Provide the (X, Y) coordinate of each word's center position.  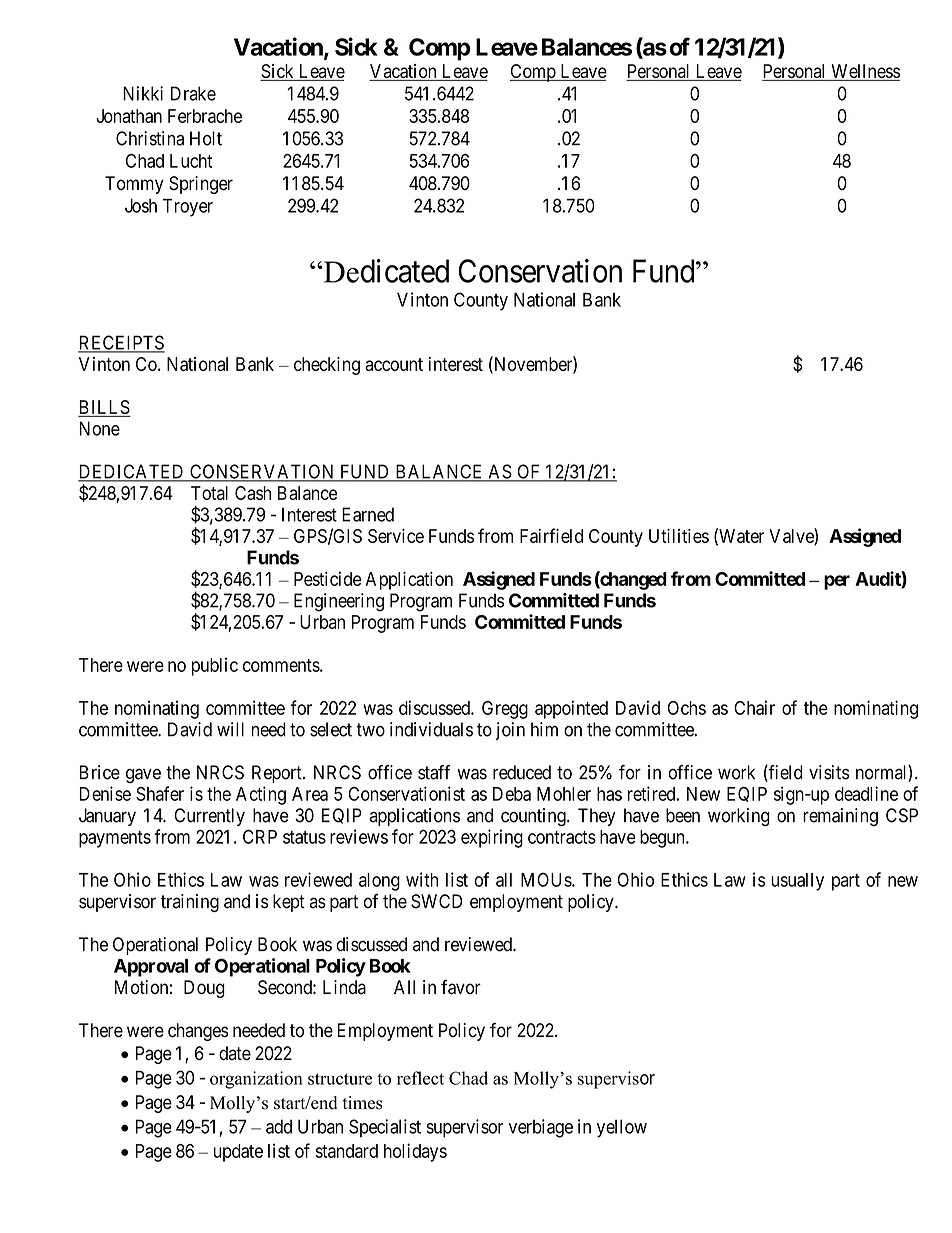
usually (797, 882)
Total (209, 493)
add (279, 1126)
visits (829, 772)
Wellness (864, 72)
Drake (193, 93)
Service (396, 536)
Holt (206, 138)
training (190, 903)
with (422, 879)
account (394, 364)
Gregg (505, 710)
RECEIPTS (121, 343)
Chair (754, 707)
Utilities (679, 536)
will (230, 729)
